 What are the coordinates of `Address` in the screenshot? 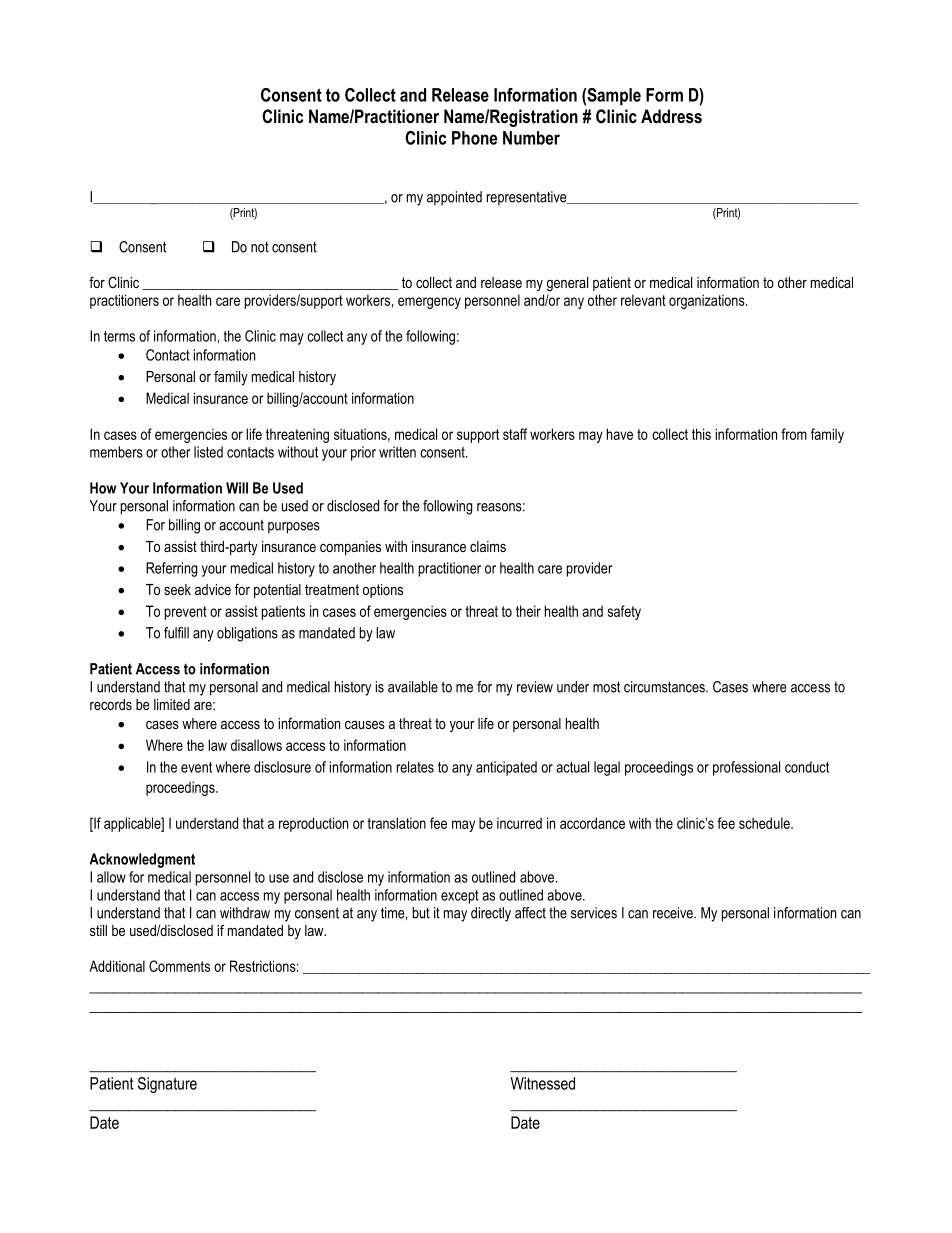 It's located at (671, 116).
